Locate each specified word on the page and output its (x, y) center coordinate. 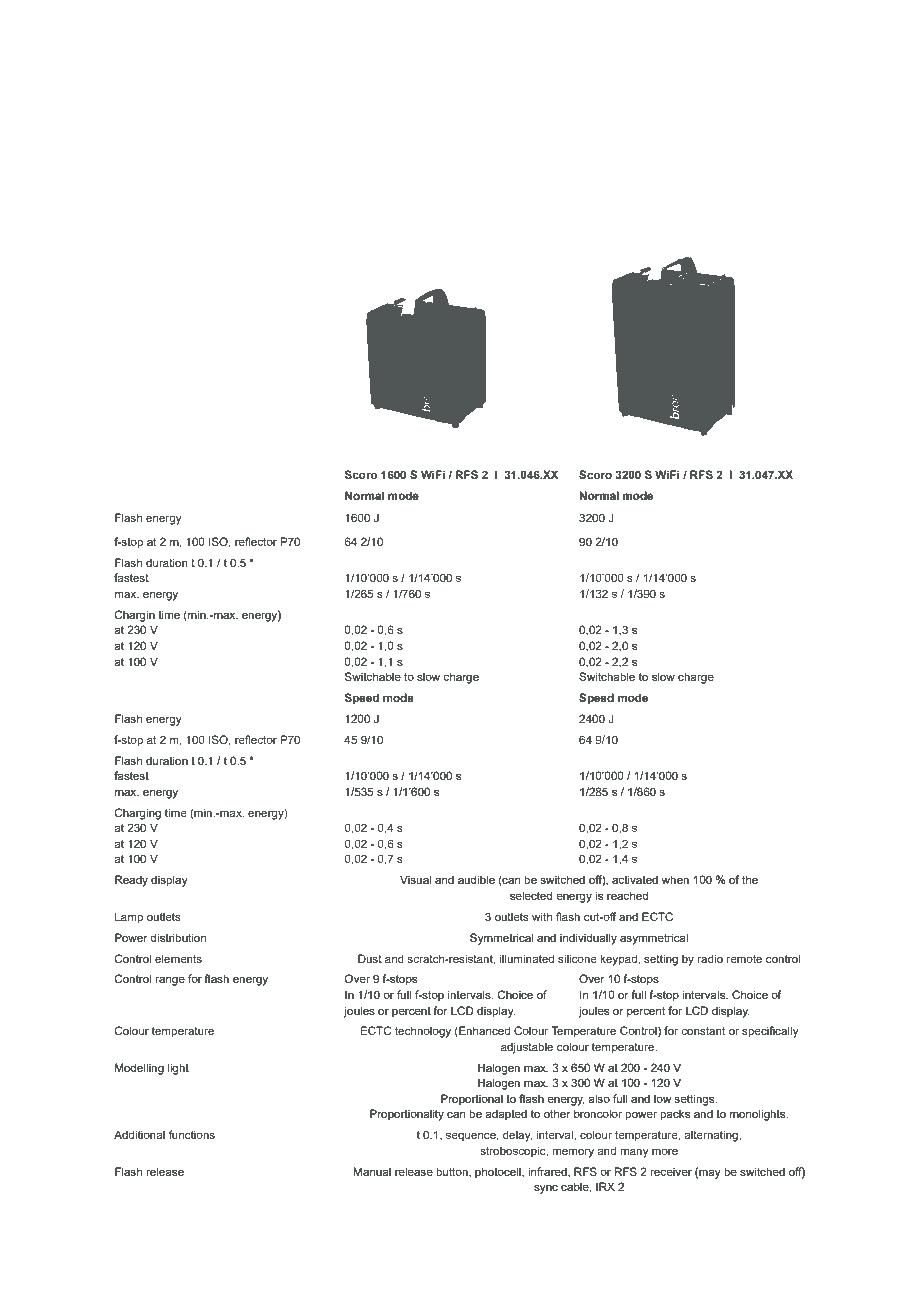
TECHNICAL (175, 119)
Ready (131, 881)
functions (192, 1134)
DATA (282, 119)
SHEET (358, 119)
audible (476, 879)
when (675, 879)
